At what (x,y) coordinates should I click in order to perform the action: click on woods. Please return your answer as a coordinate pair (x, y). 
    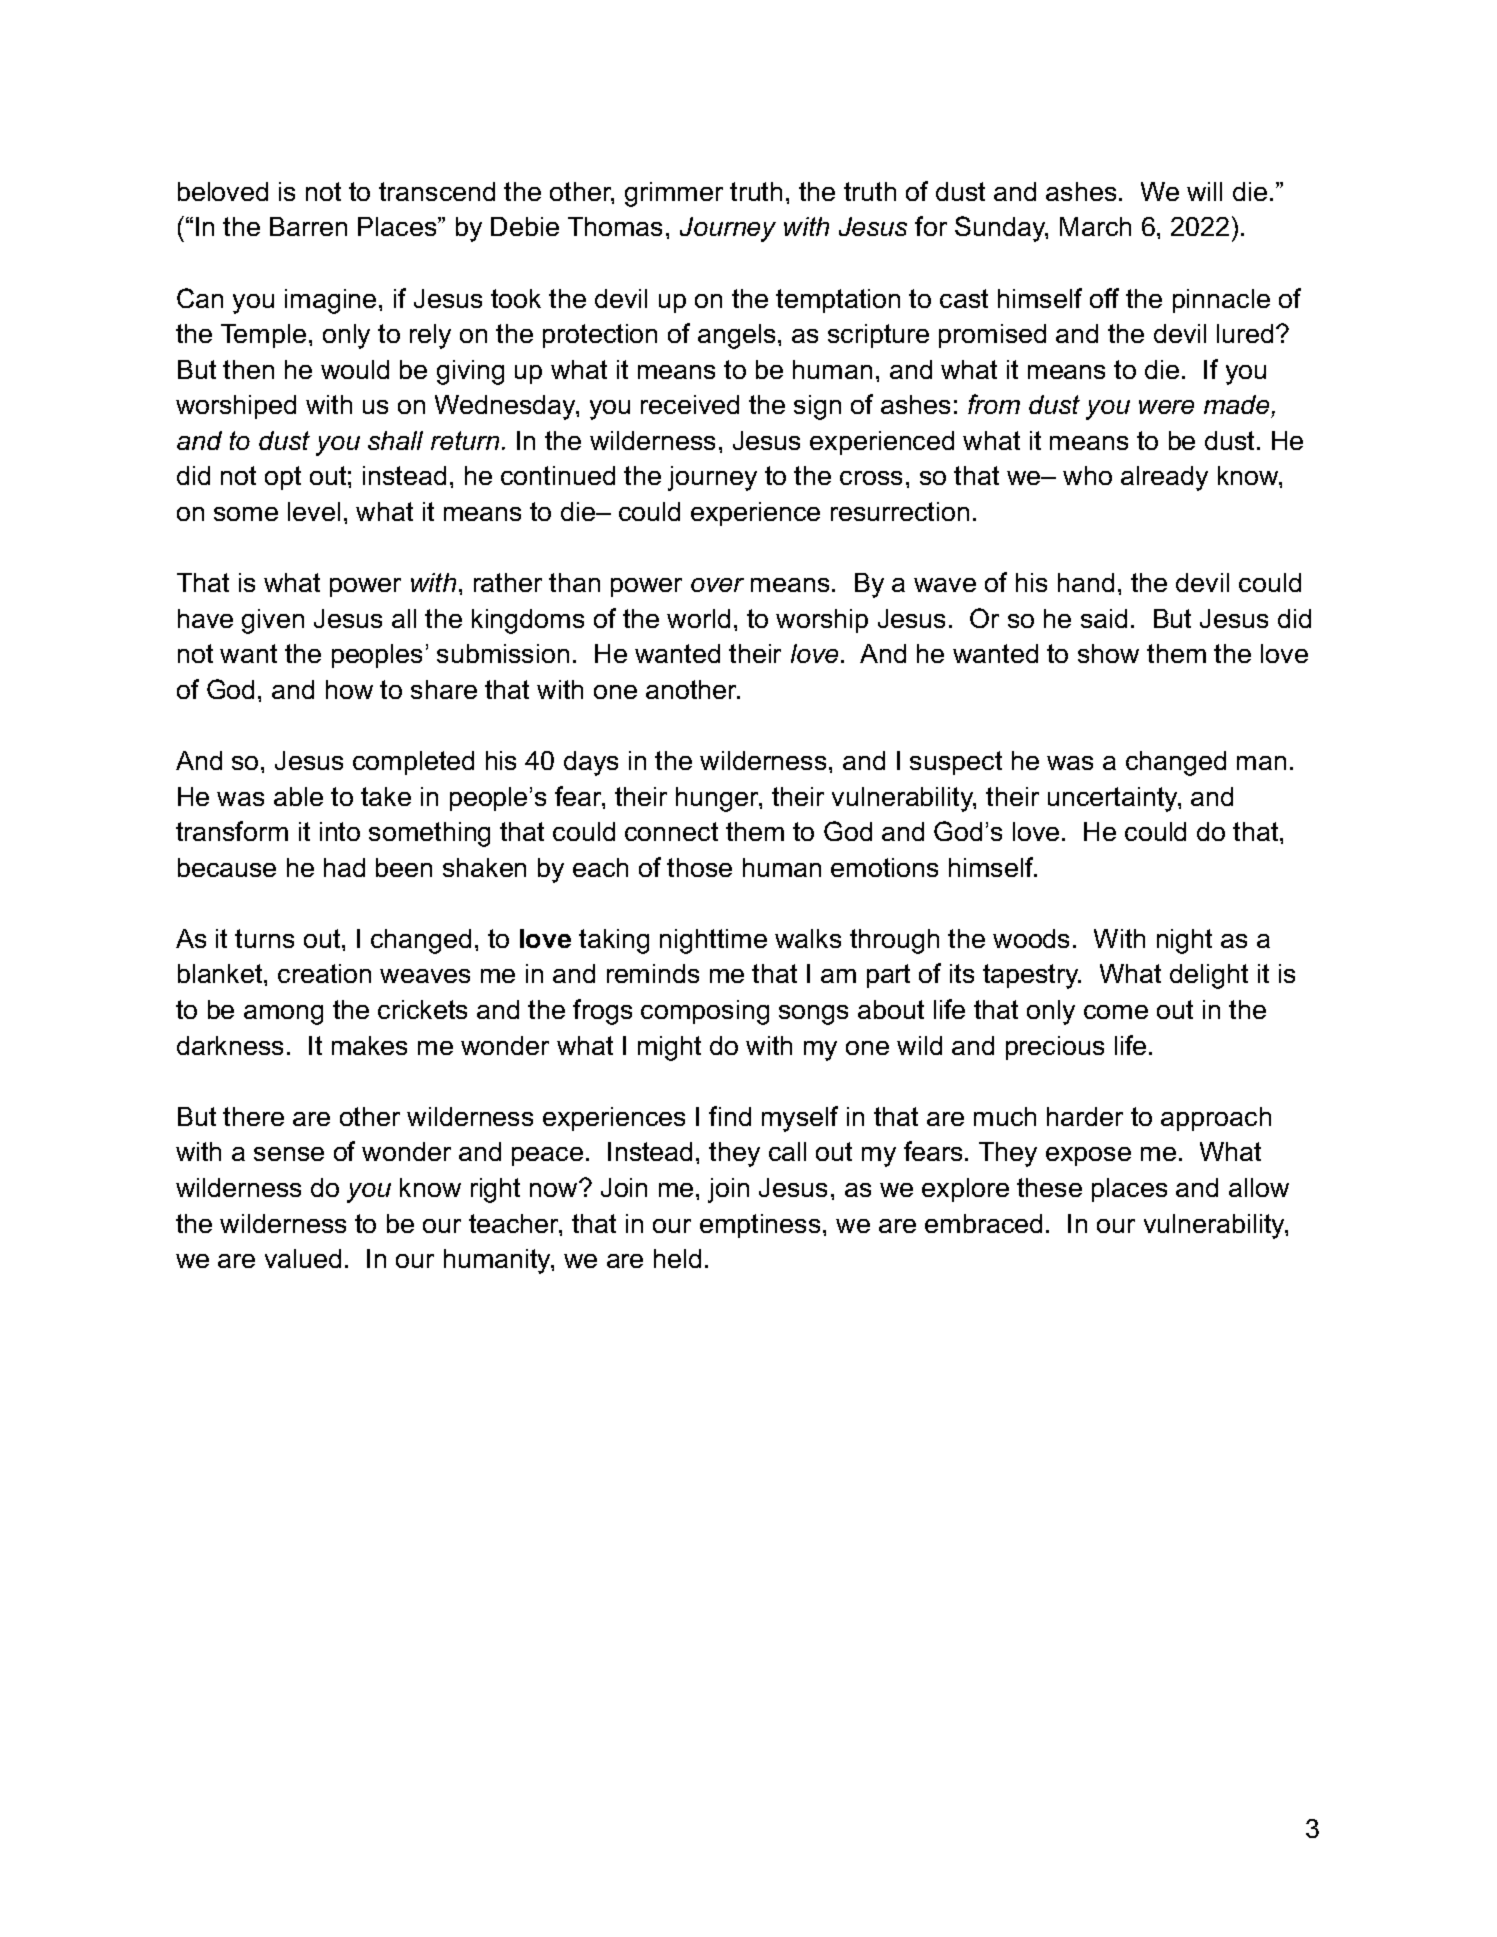
    Looking at the image, I should click on (1031, 938).
